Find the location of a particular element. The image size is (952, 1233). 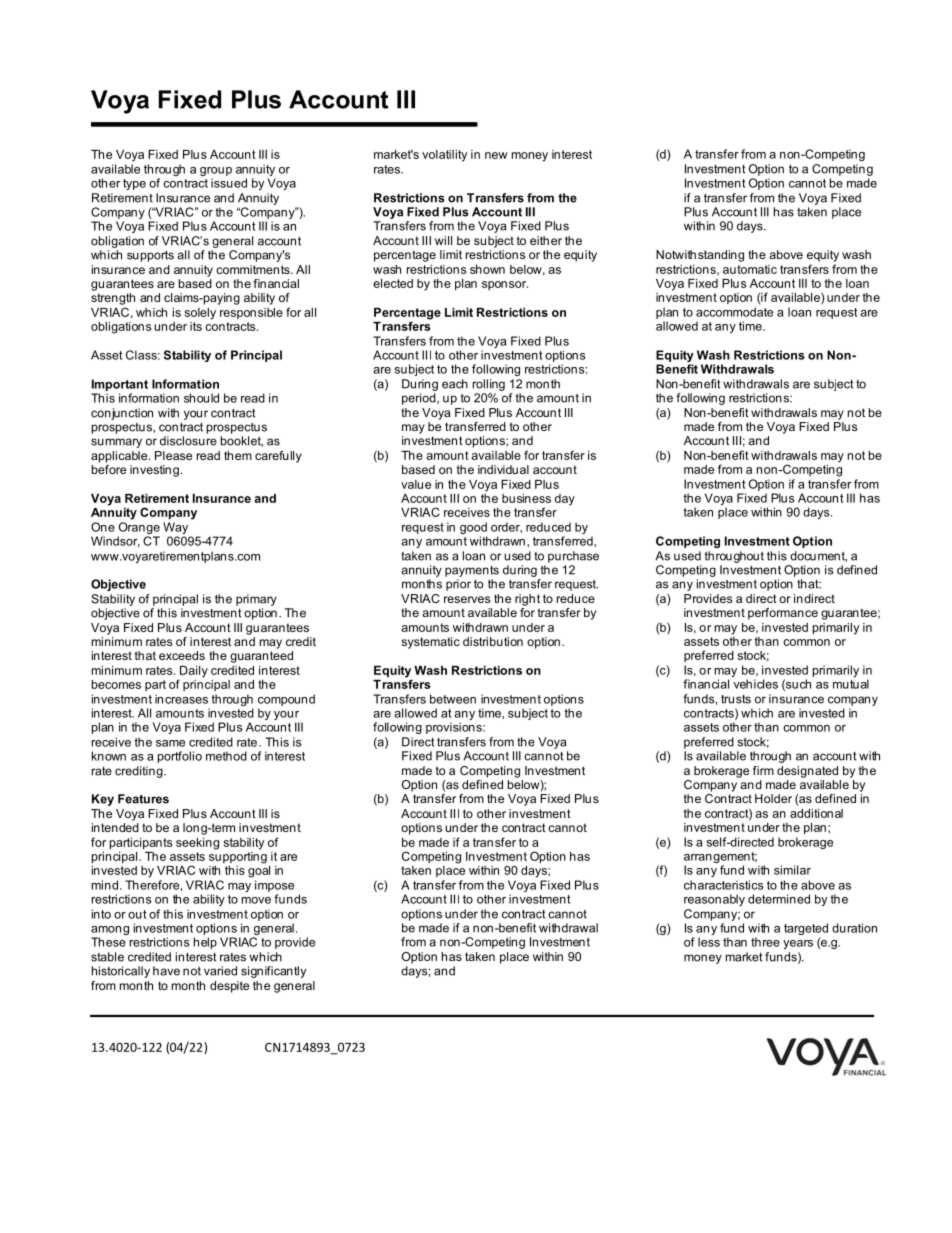

Holder is located at coordinates (773, 798).
